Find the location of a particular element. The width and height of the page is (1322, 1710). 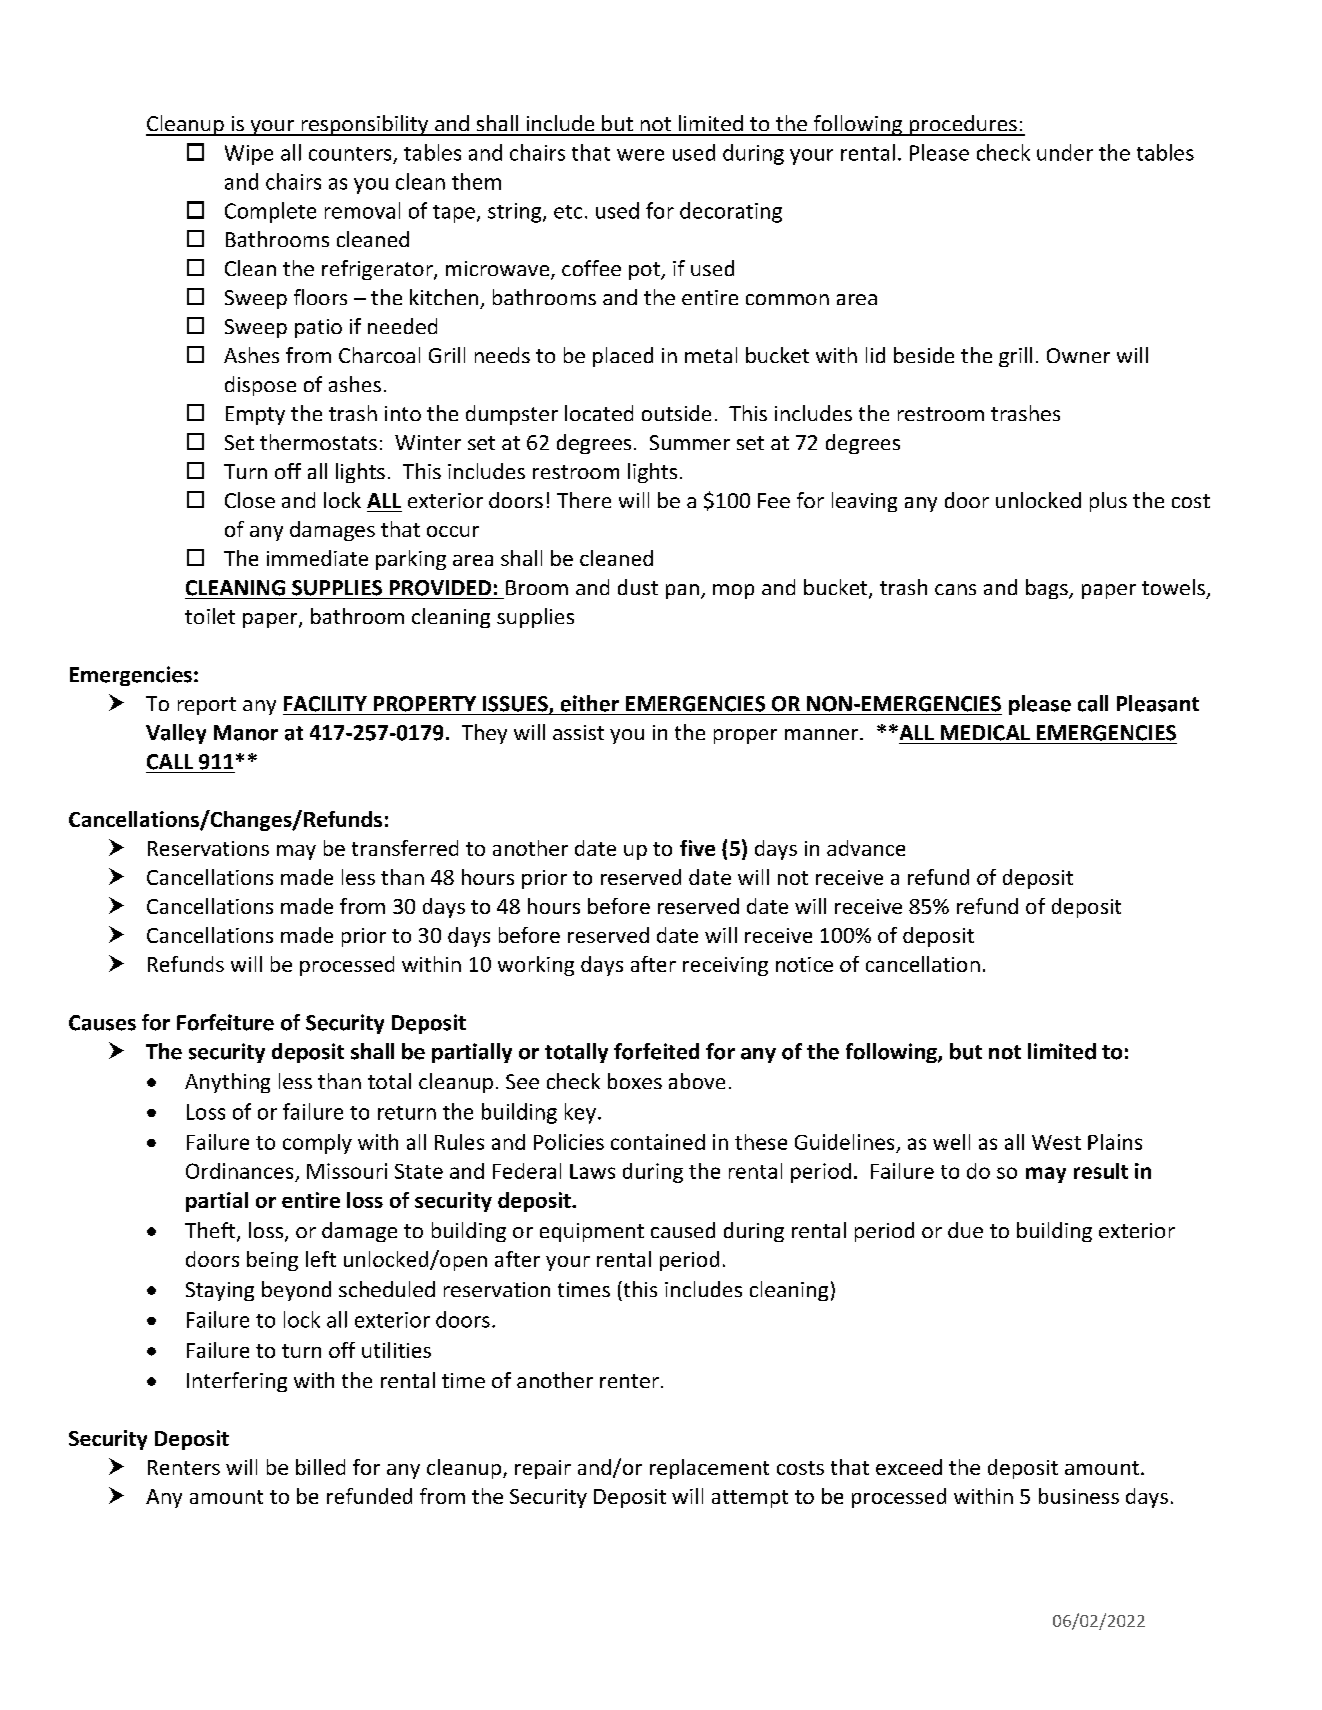

under is located at coordinates (1065, 152).
